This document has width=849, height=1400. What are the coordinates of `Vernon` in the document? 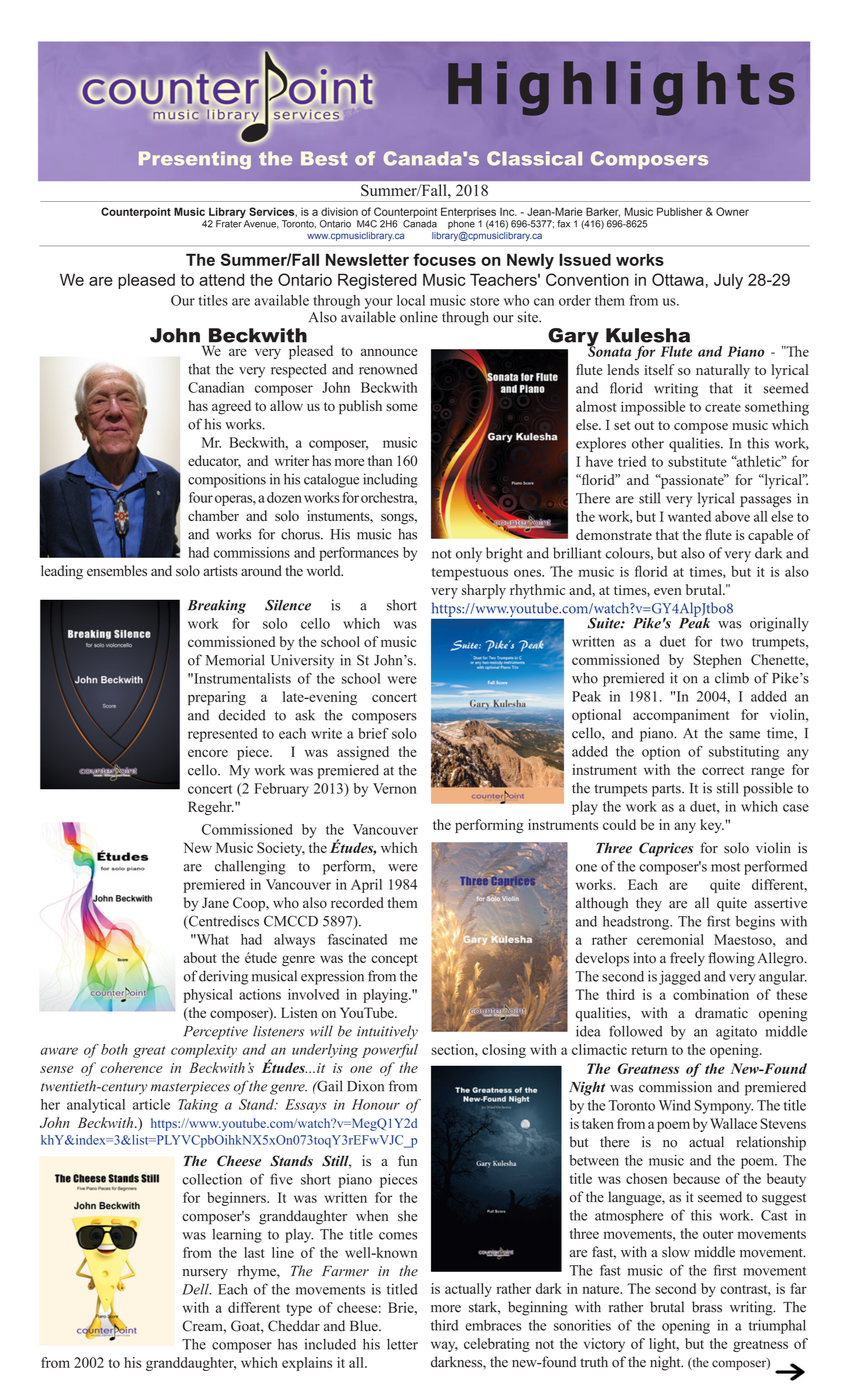 It's located at (395, 788).
